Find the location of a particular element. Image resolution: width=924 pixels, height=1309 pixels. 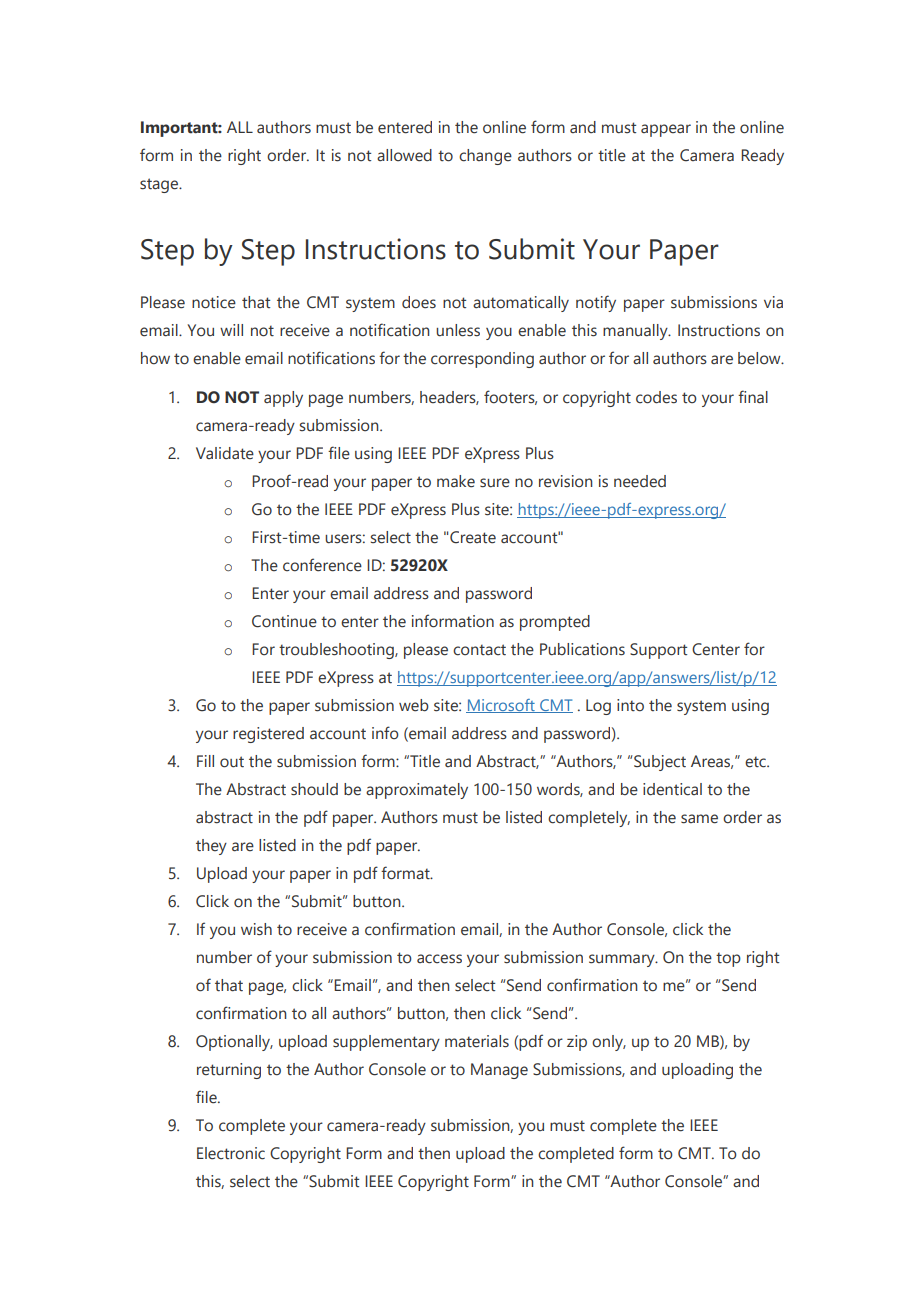

same is located at coordinates (699, 819).
